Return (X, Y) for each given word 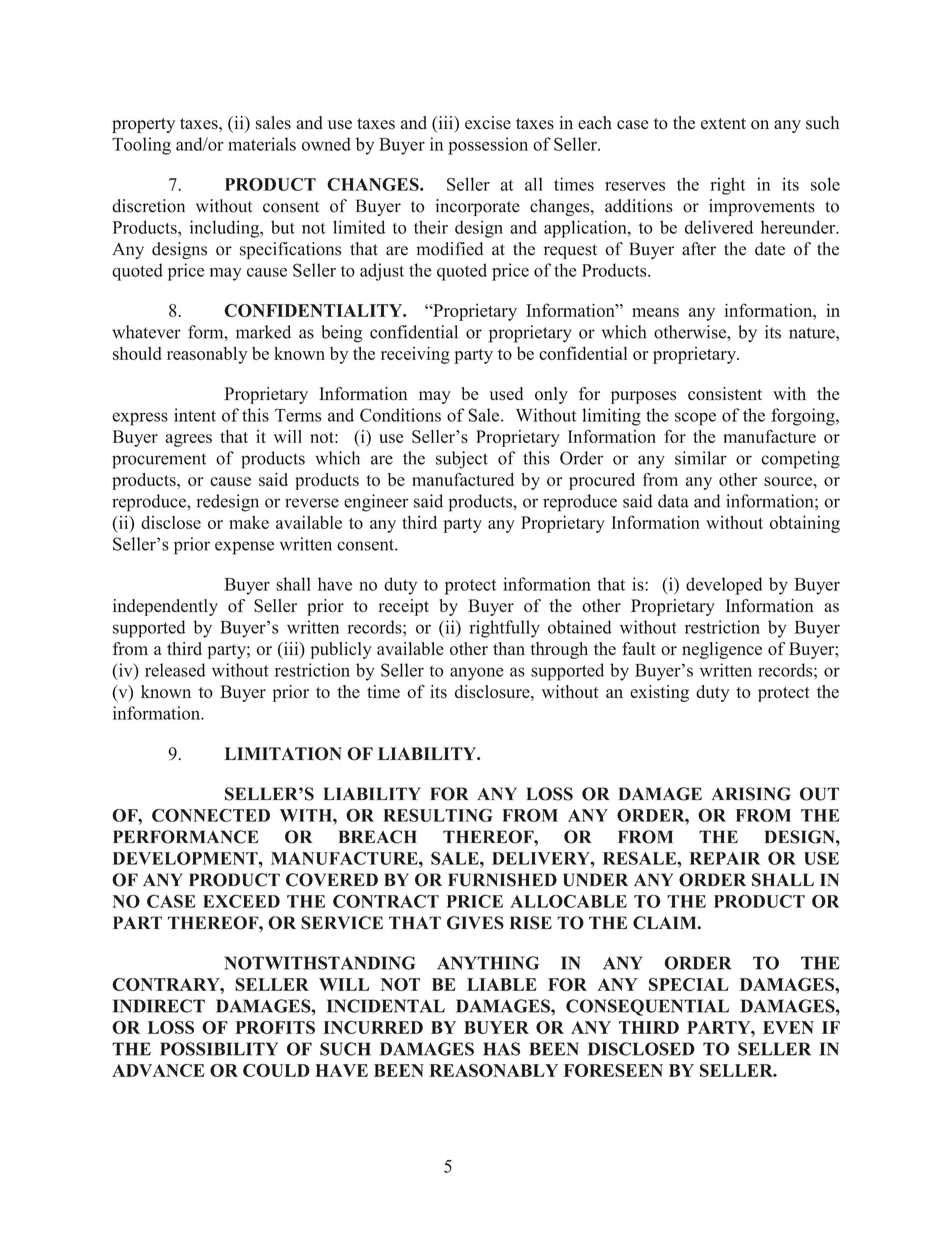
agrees (188, 440)
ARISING (751, 794)
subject (462, 460)
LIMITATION (283, 754)
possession (488, 146)
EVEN (788, 1027)
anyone (477, 674)
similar (701, 458)
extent (723, 124)
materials (262, 144)
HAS (501, 1049)
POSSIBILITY (219, 1049)
